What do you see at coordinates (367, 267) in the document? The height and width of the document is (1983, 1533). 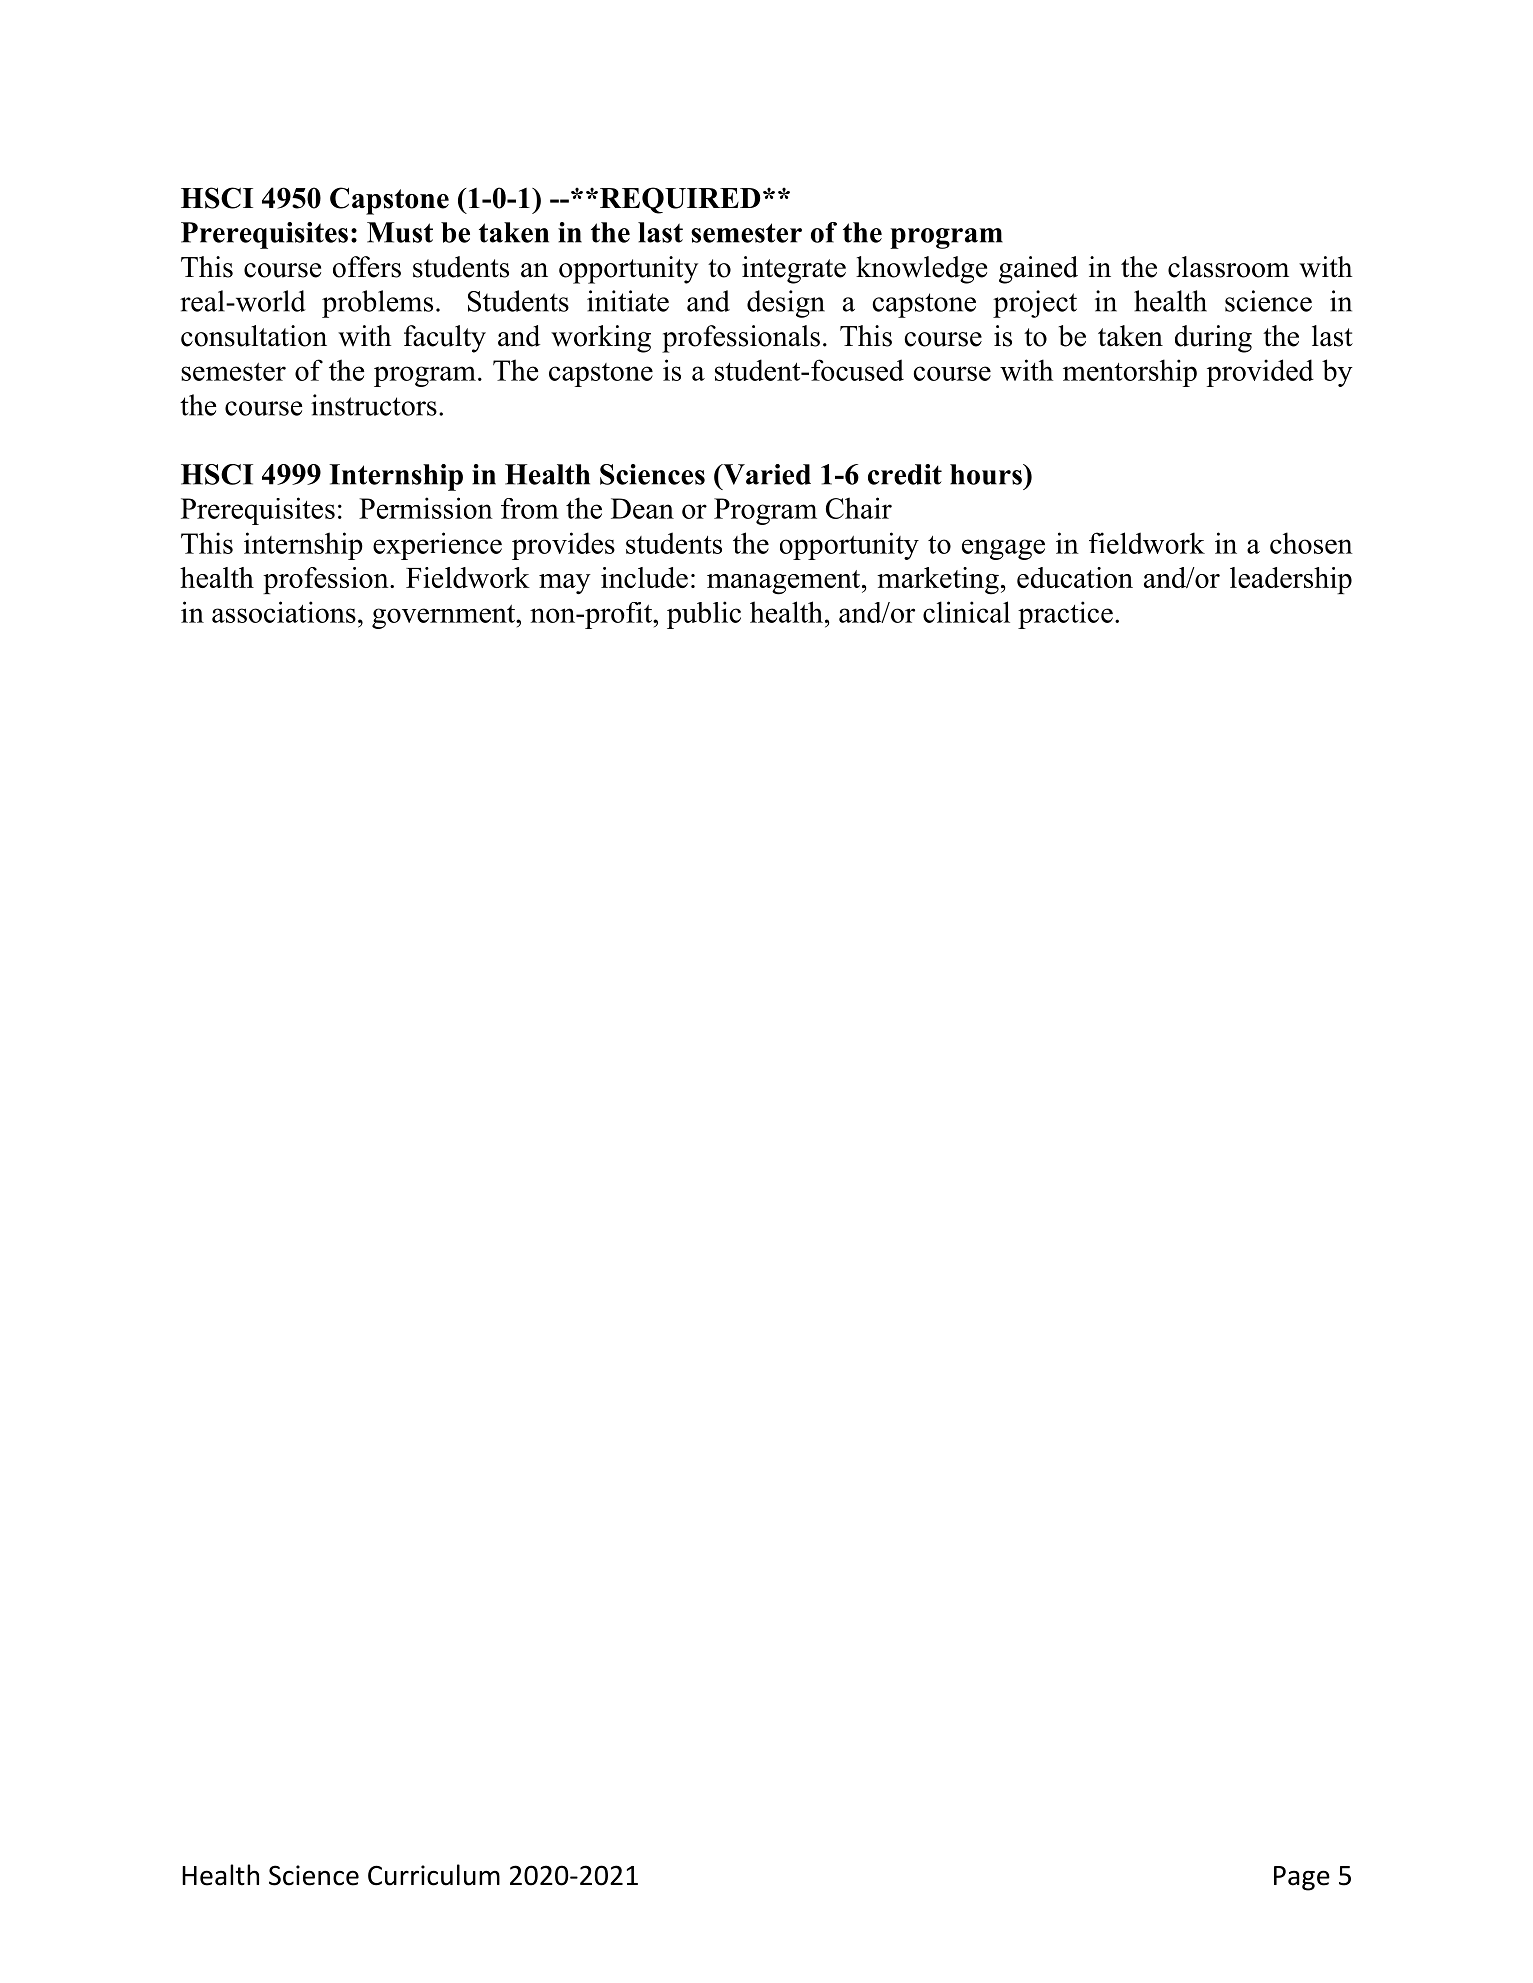 I see `offers` at bounding box center [367, 267].
